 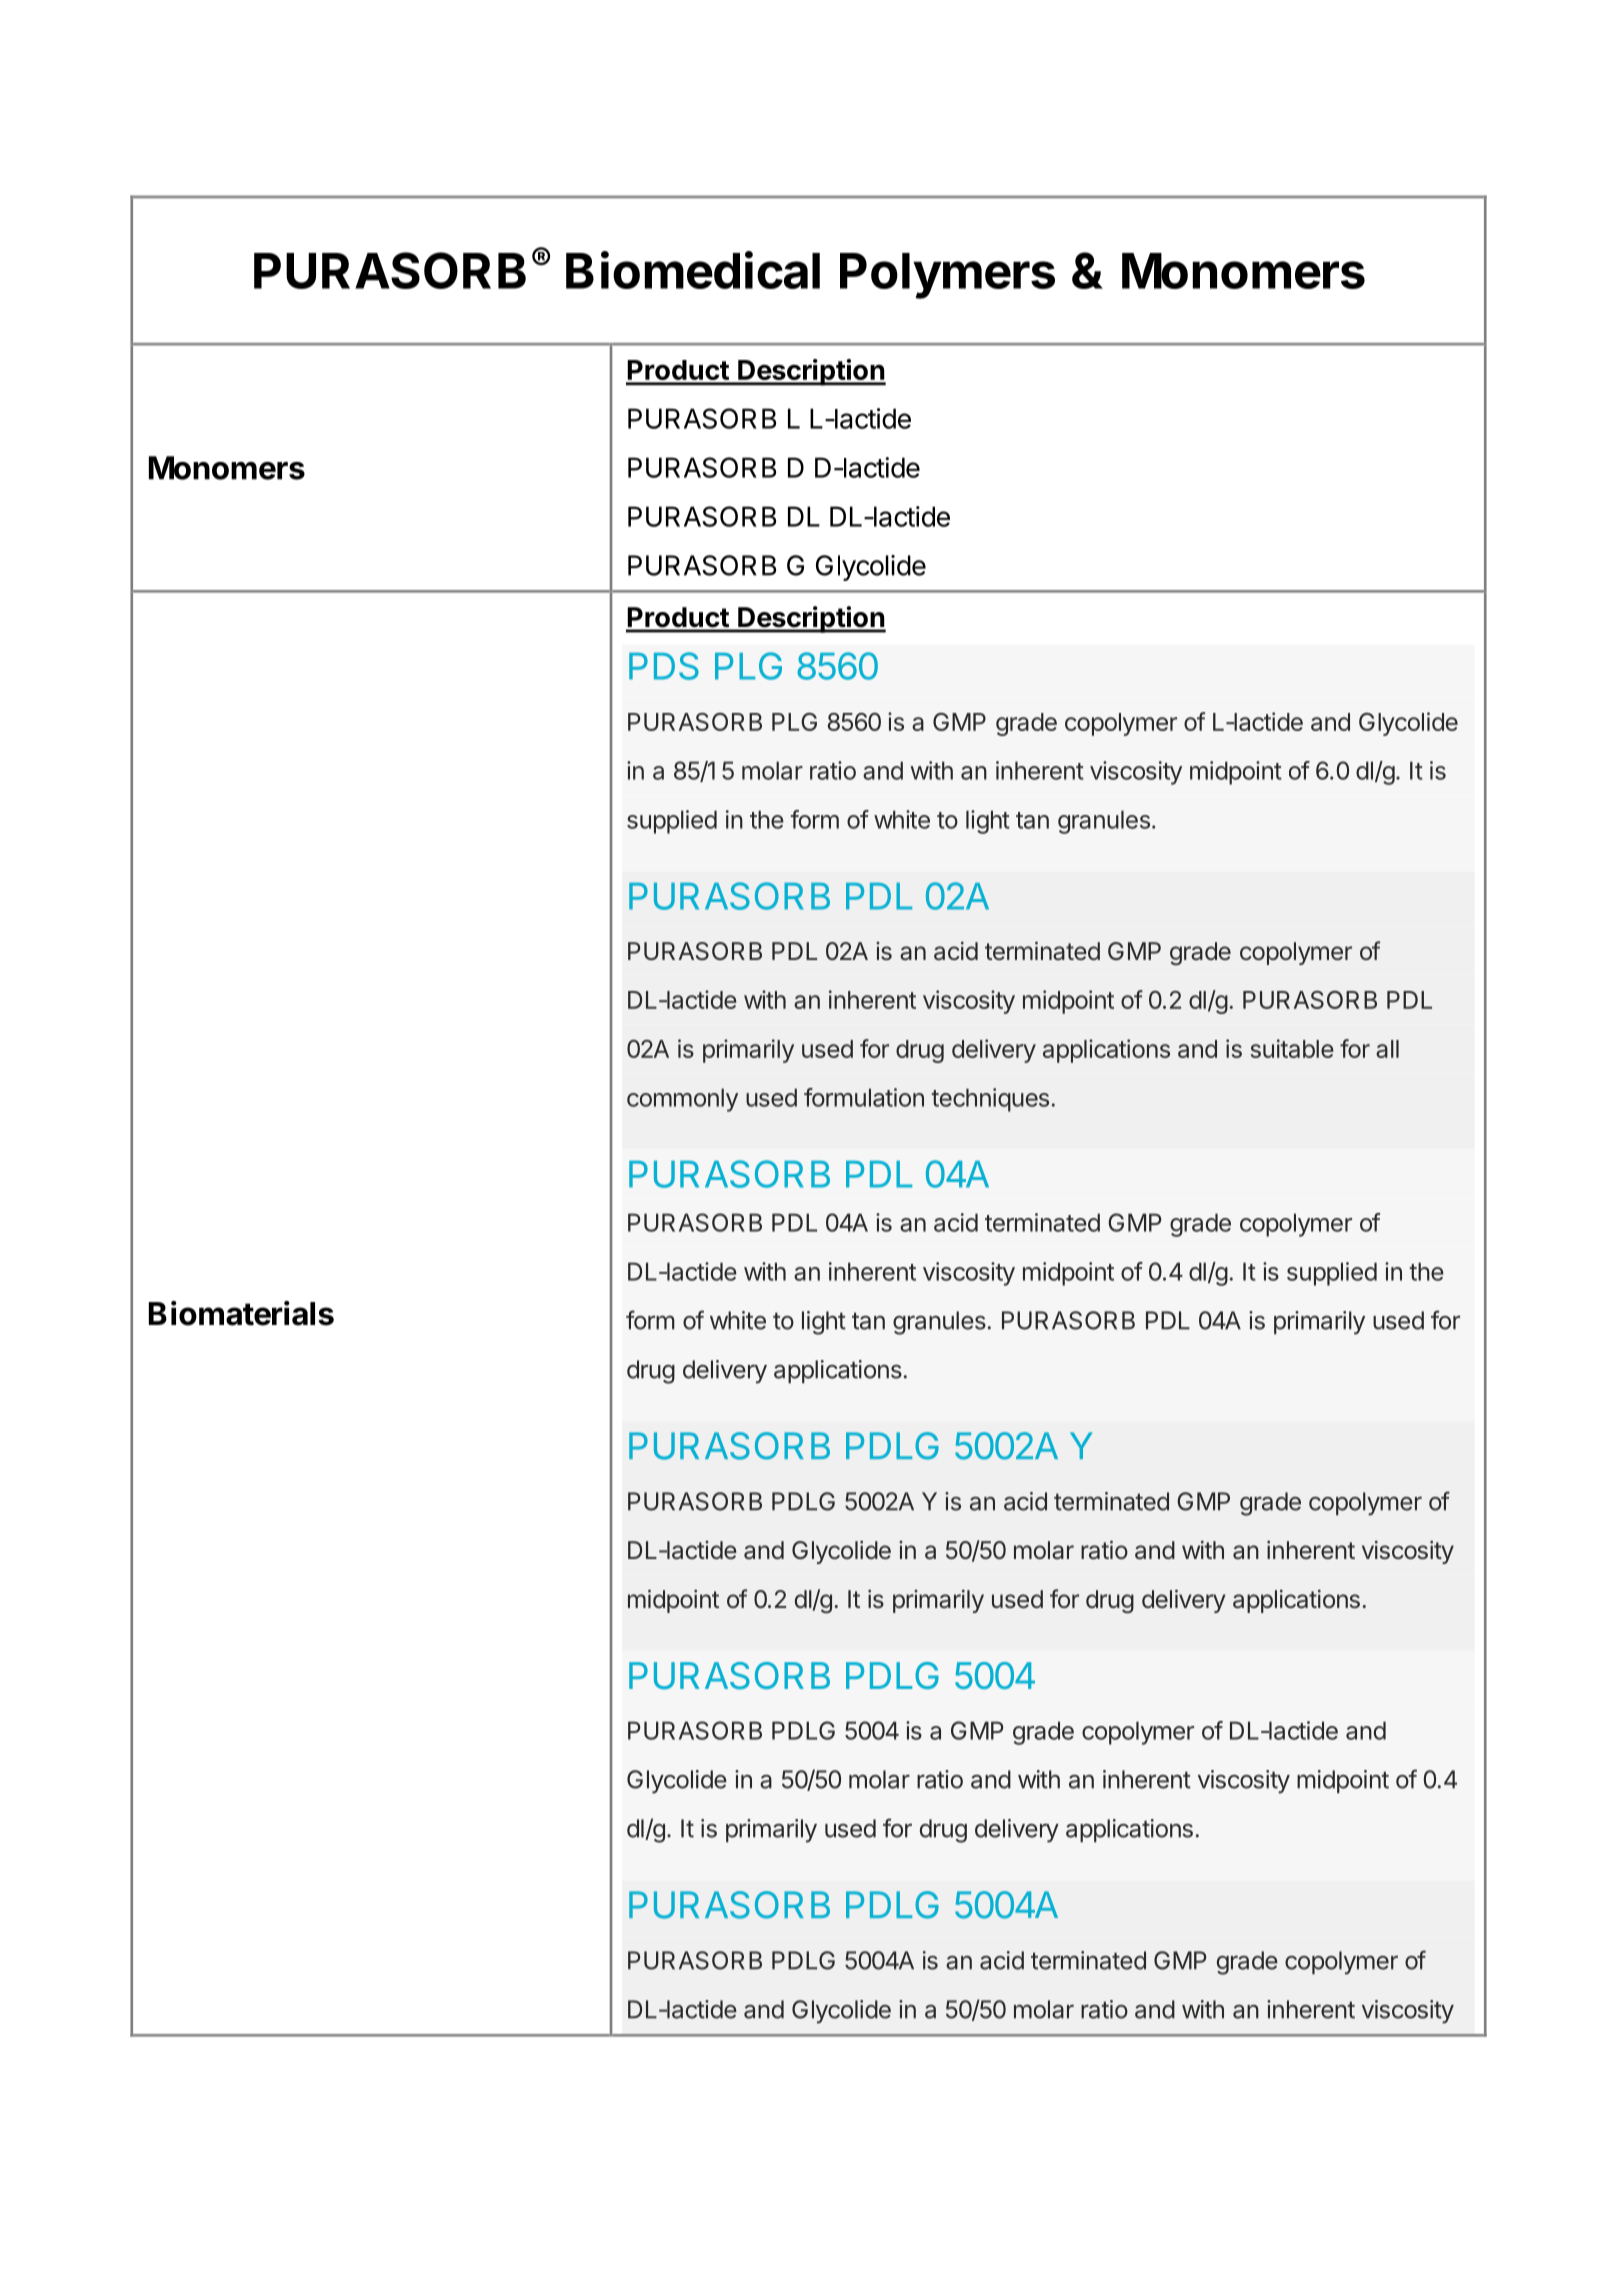 I want to click on techniques, so click(x=990, y=1100).
